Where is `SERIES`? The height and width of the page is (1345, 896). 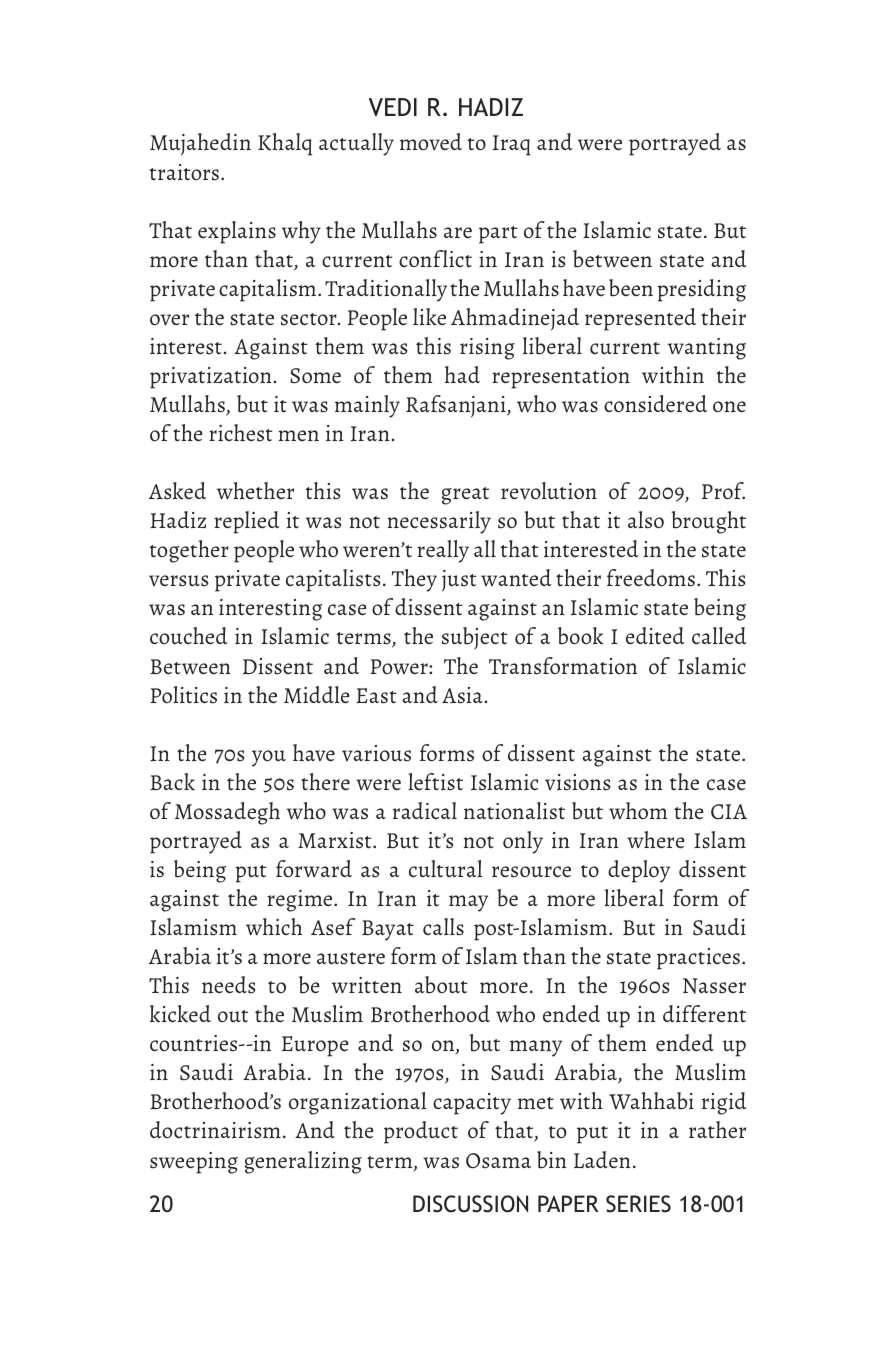
SERIES is located at coordinates (638, 1204).
